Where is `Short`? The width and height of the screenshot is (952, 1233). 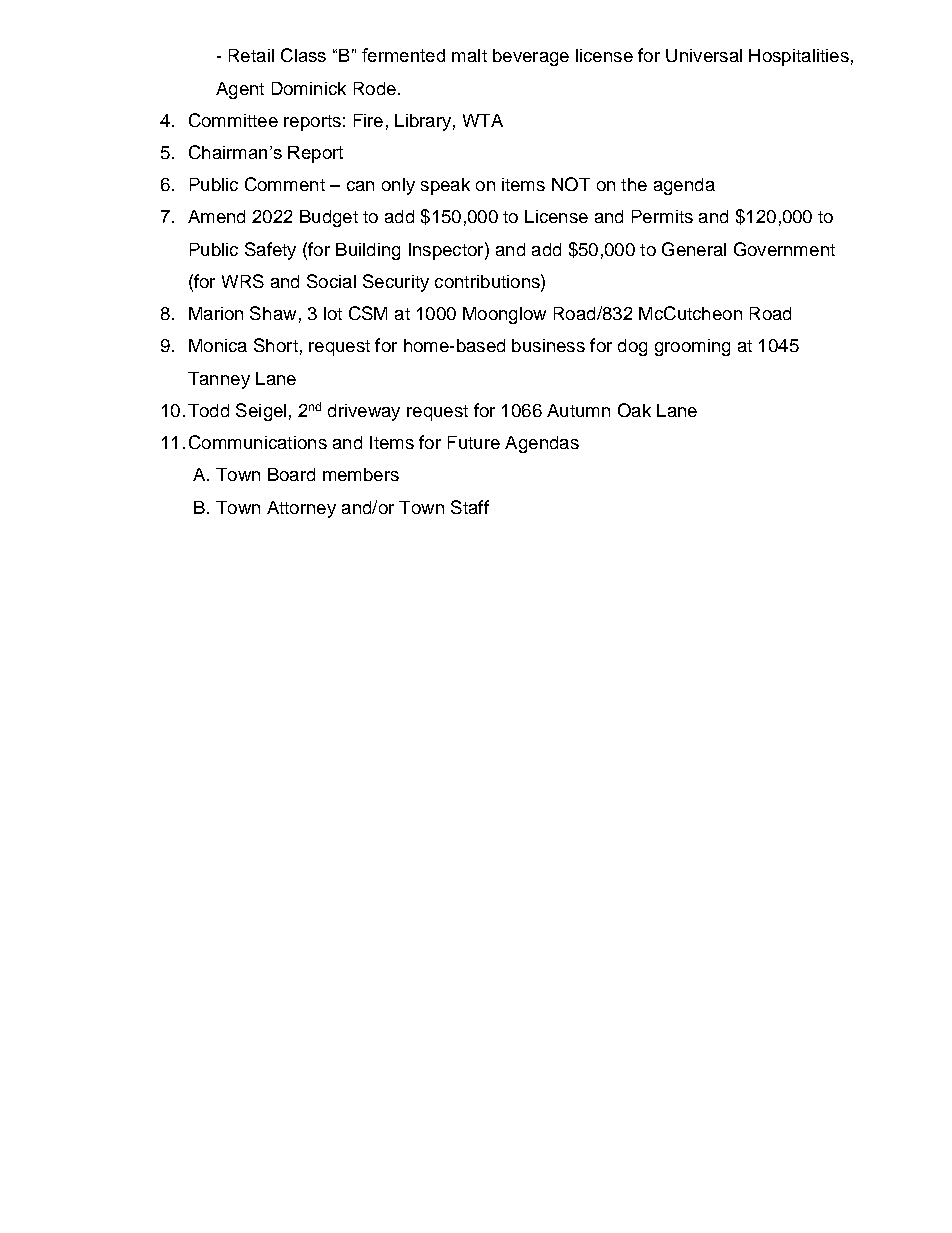
Short is located at coordinates (276, 345).
